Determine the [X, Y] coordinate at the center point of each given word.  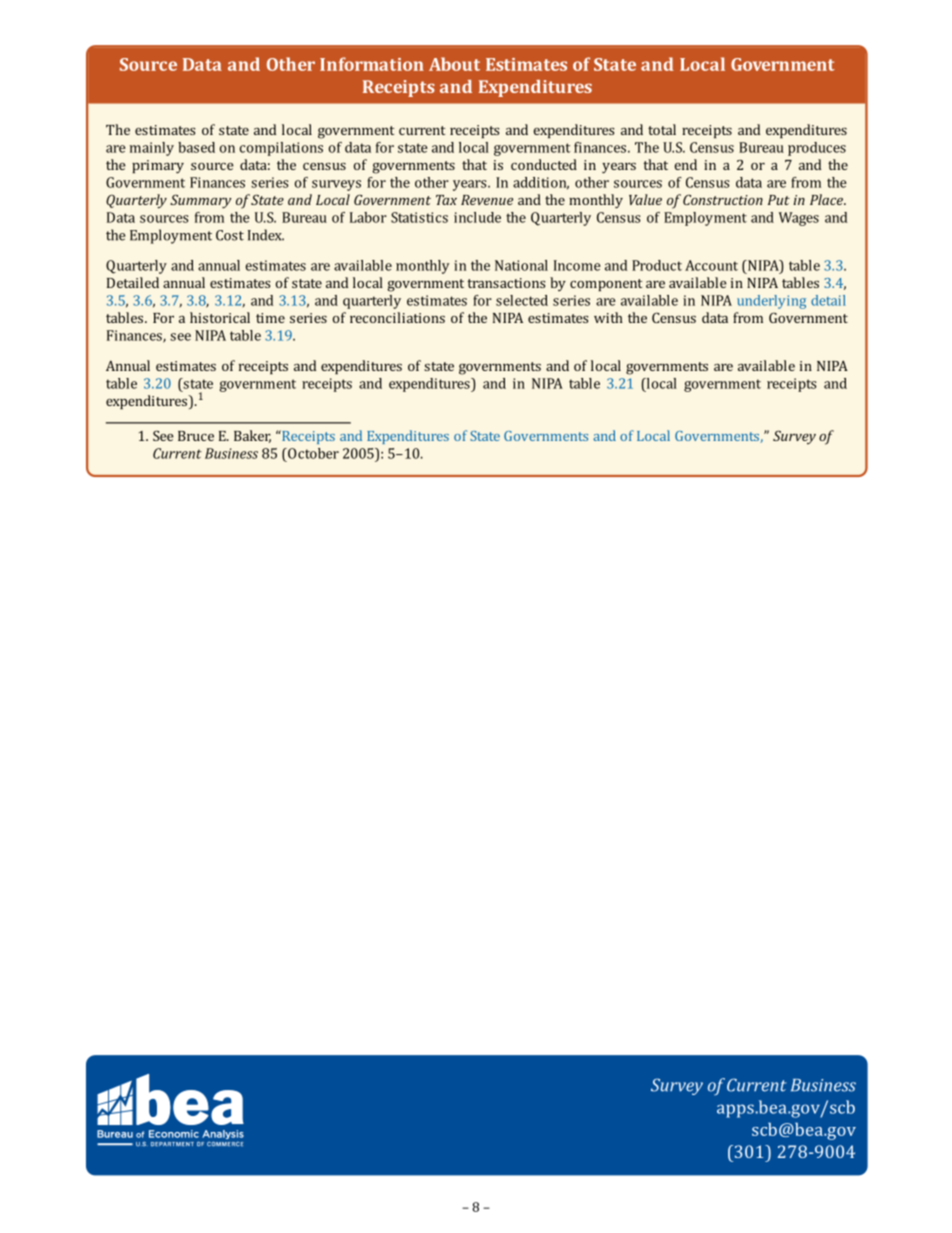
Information [372, 64]
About [454, 64]
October [312, 453]
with [608, 317]
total [662, 129]
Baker [252, 436]
